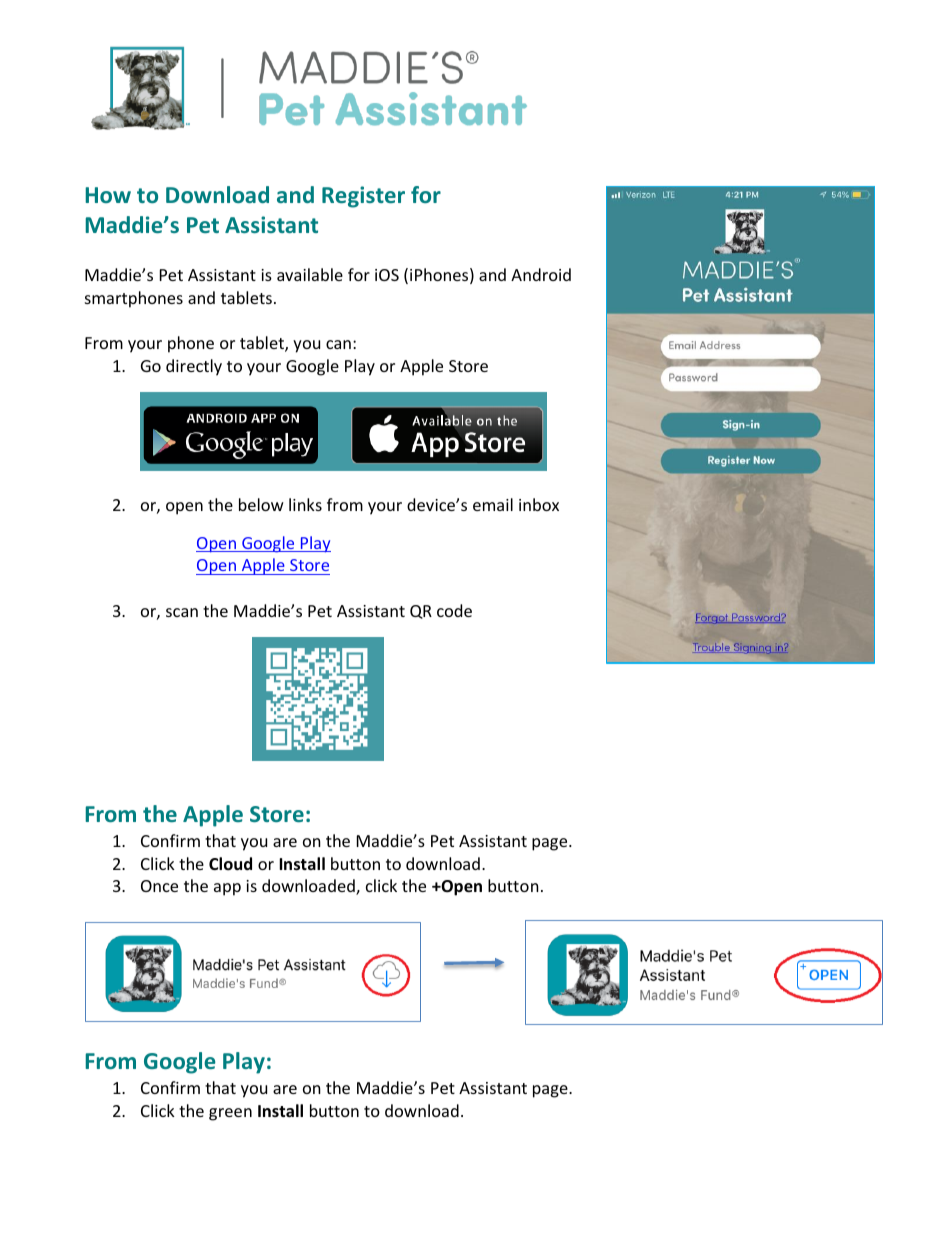 The image size is (952, 1233). Describe the element at coordinates (454, 610) in the page. I see `code` at that location.
